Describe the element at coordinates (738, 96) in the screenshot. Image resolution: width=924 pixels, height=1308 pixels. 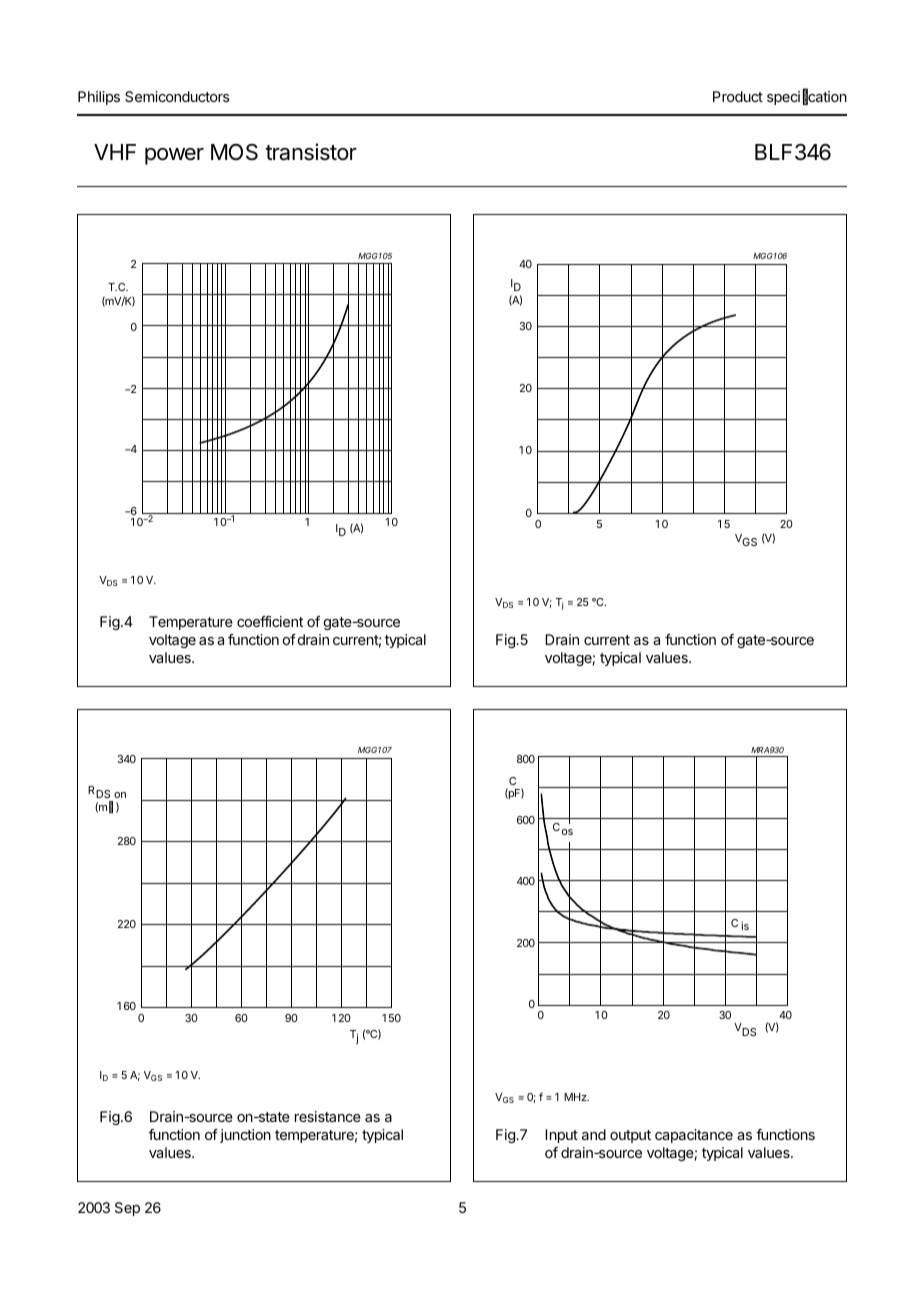
I see `Product` at that location.
